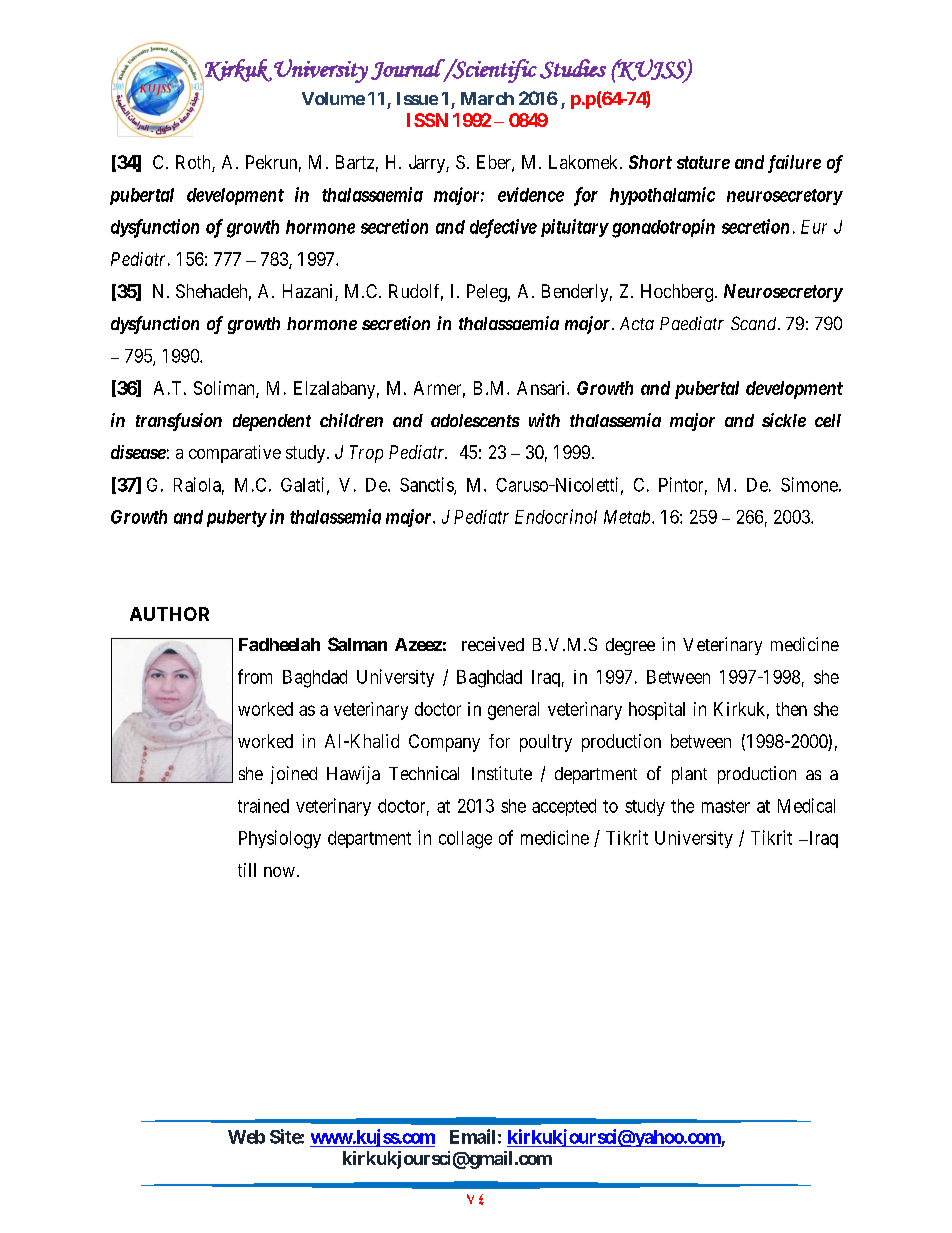 The width and height of the document is (952, 1233). I want to click on received, so click(493, 644).
